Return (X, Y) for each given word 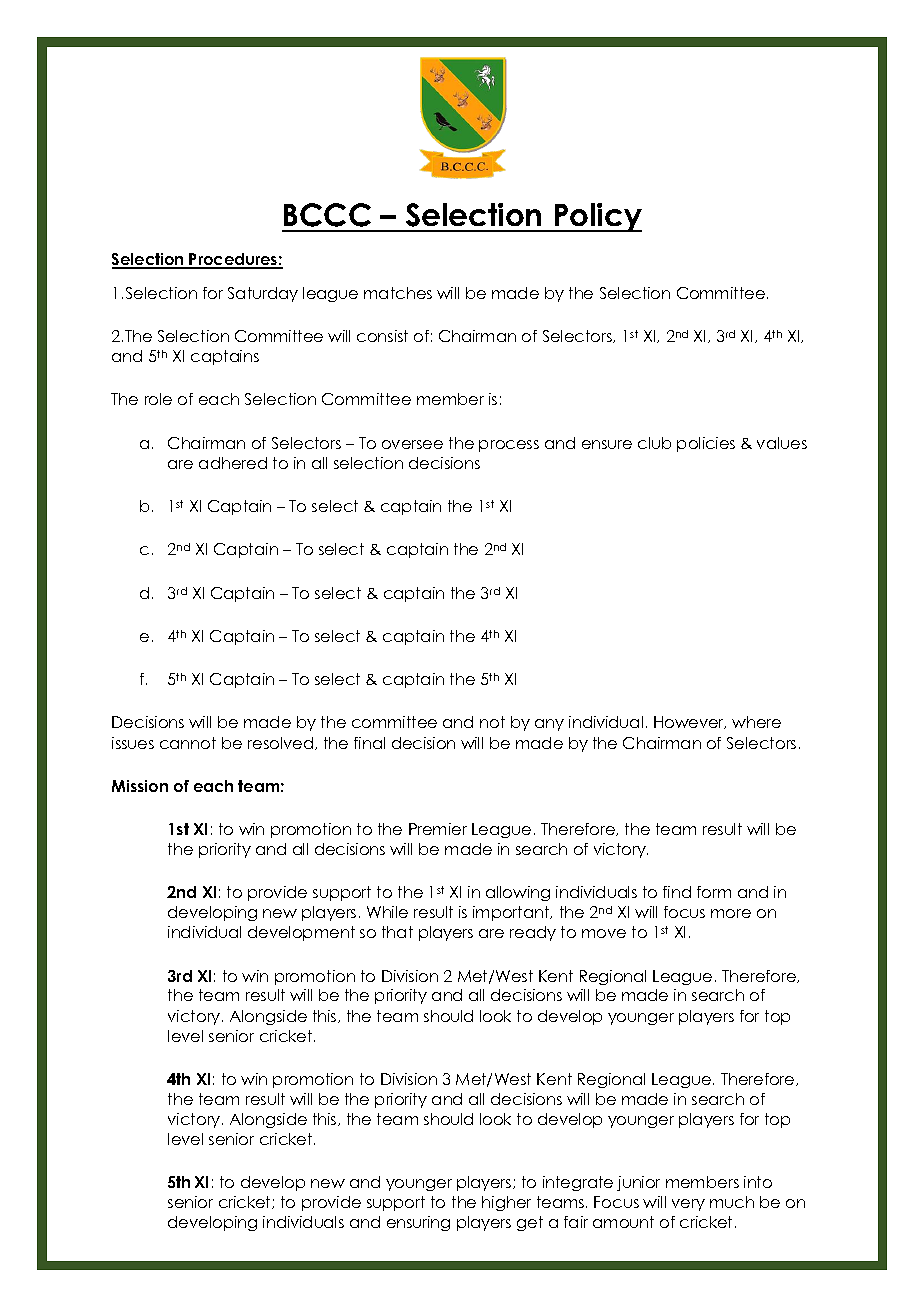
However (690, 722)
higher (506, 1203)
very (688, 1205)
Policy (597, 217)
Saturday (263, 294)
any (549, 725)
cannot (188, 743)
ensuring (418, 1223)
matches (398, 293)
